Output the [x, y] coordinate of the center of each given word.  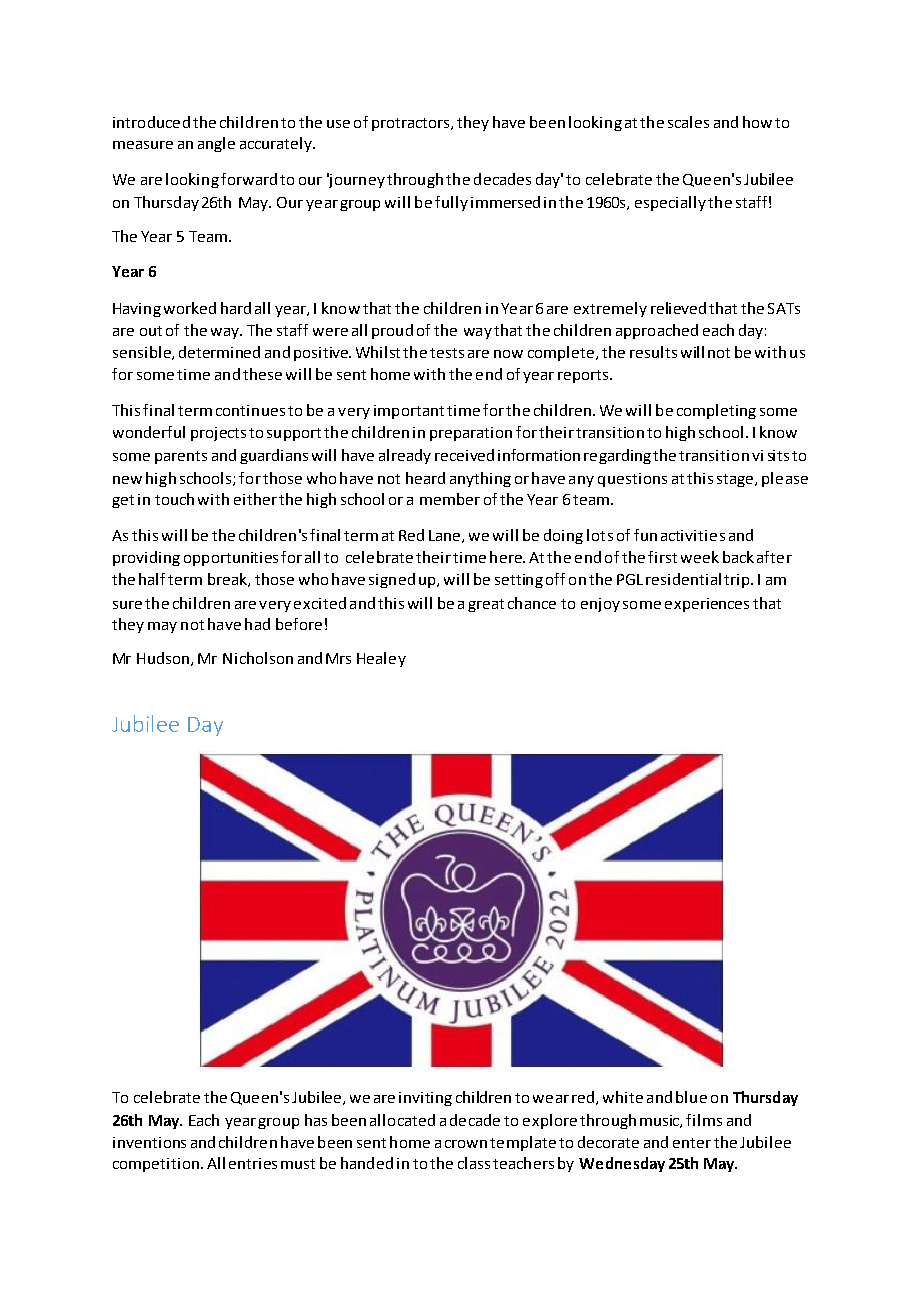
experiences [707, 605]
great [486, 605]
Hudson [164, 659]
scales [688, 122]
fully [451, 203]
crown [466, 1144]
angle [216, 144]
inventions [149, 1142]
